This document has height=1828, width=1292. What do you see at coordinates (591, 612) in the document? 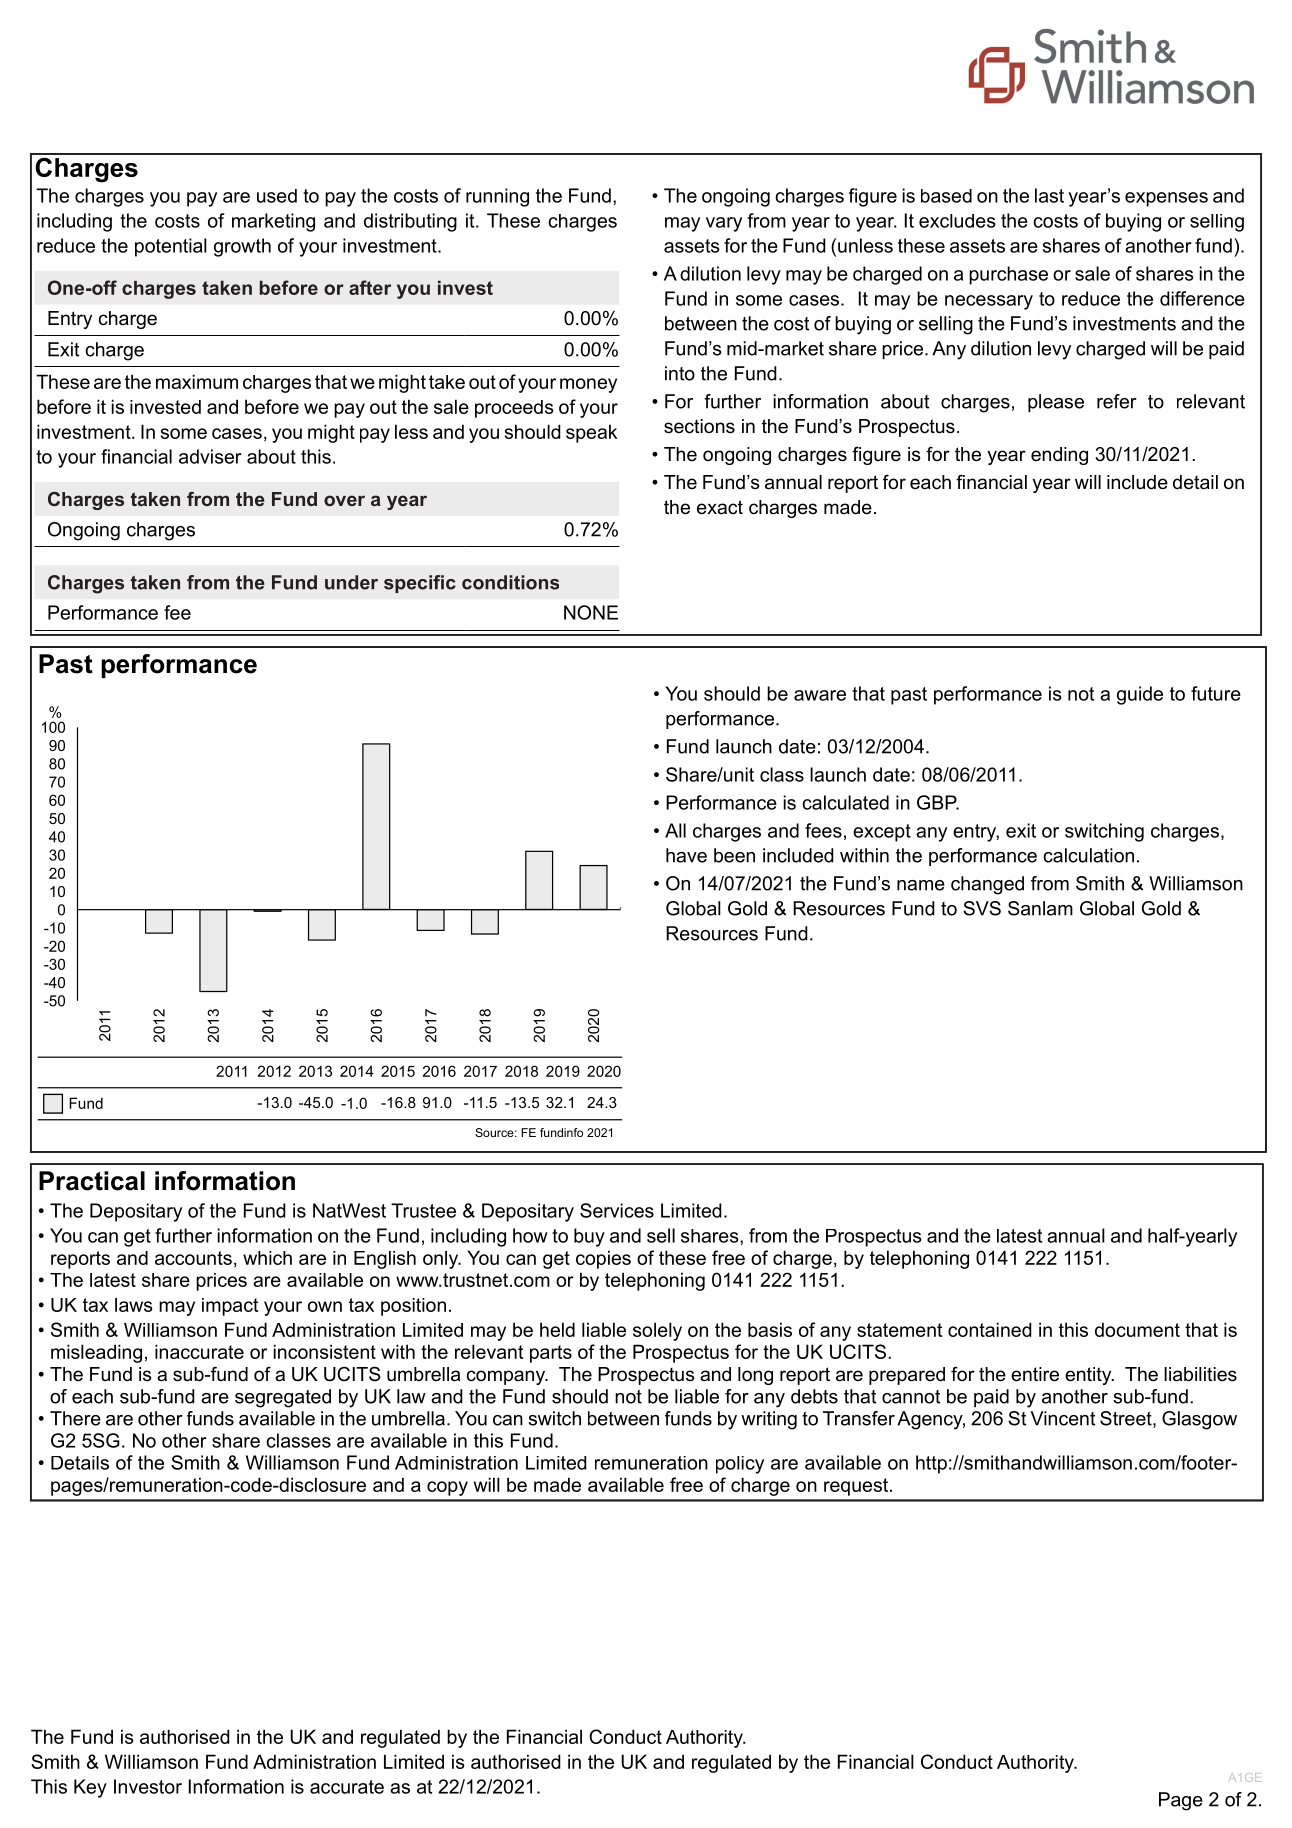
I see `NONE` at bounding box center [591, 612].
